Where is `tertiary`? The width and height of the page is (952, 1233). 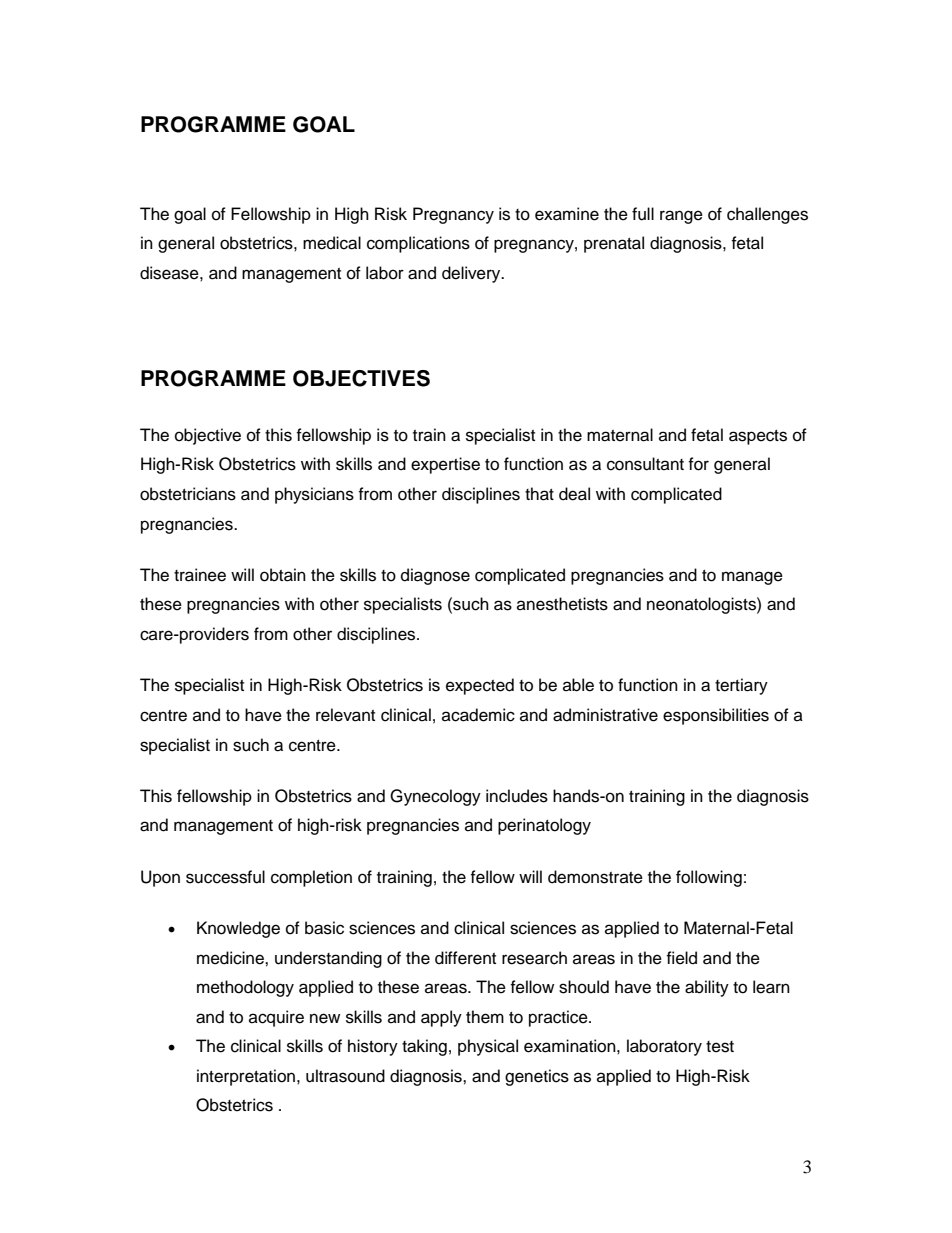
tertiary is located at coordinates (741, 686).
